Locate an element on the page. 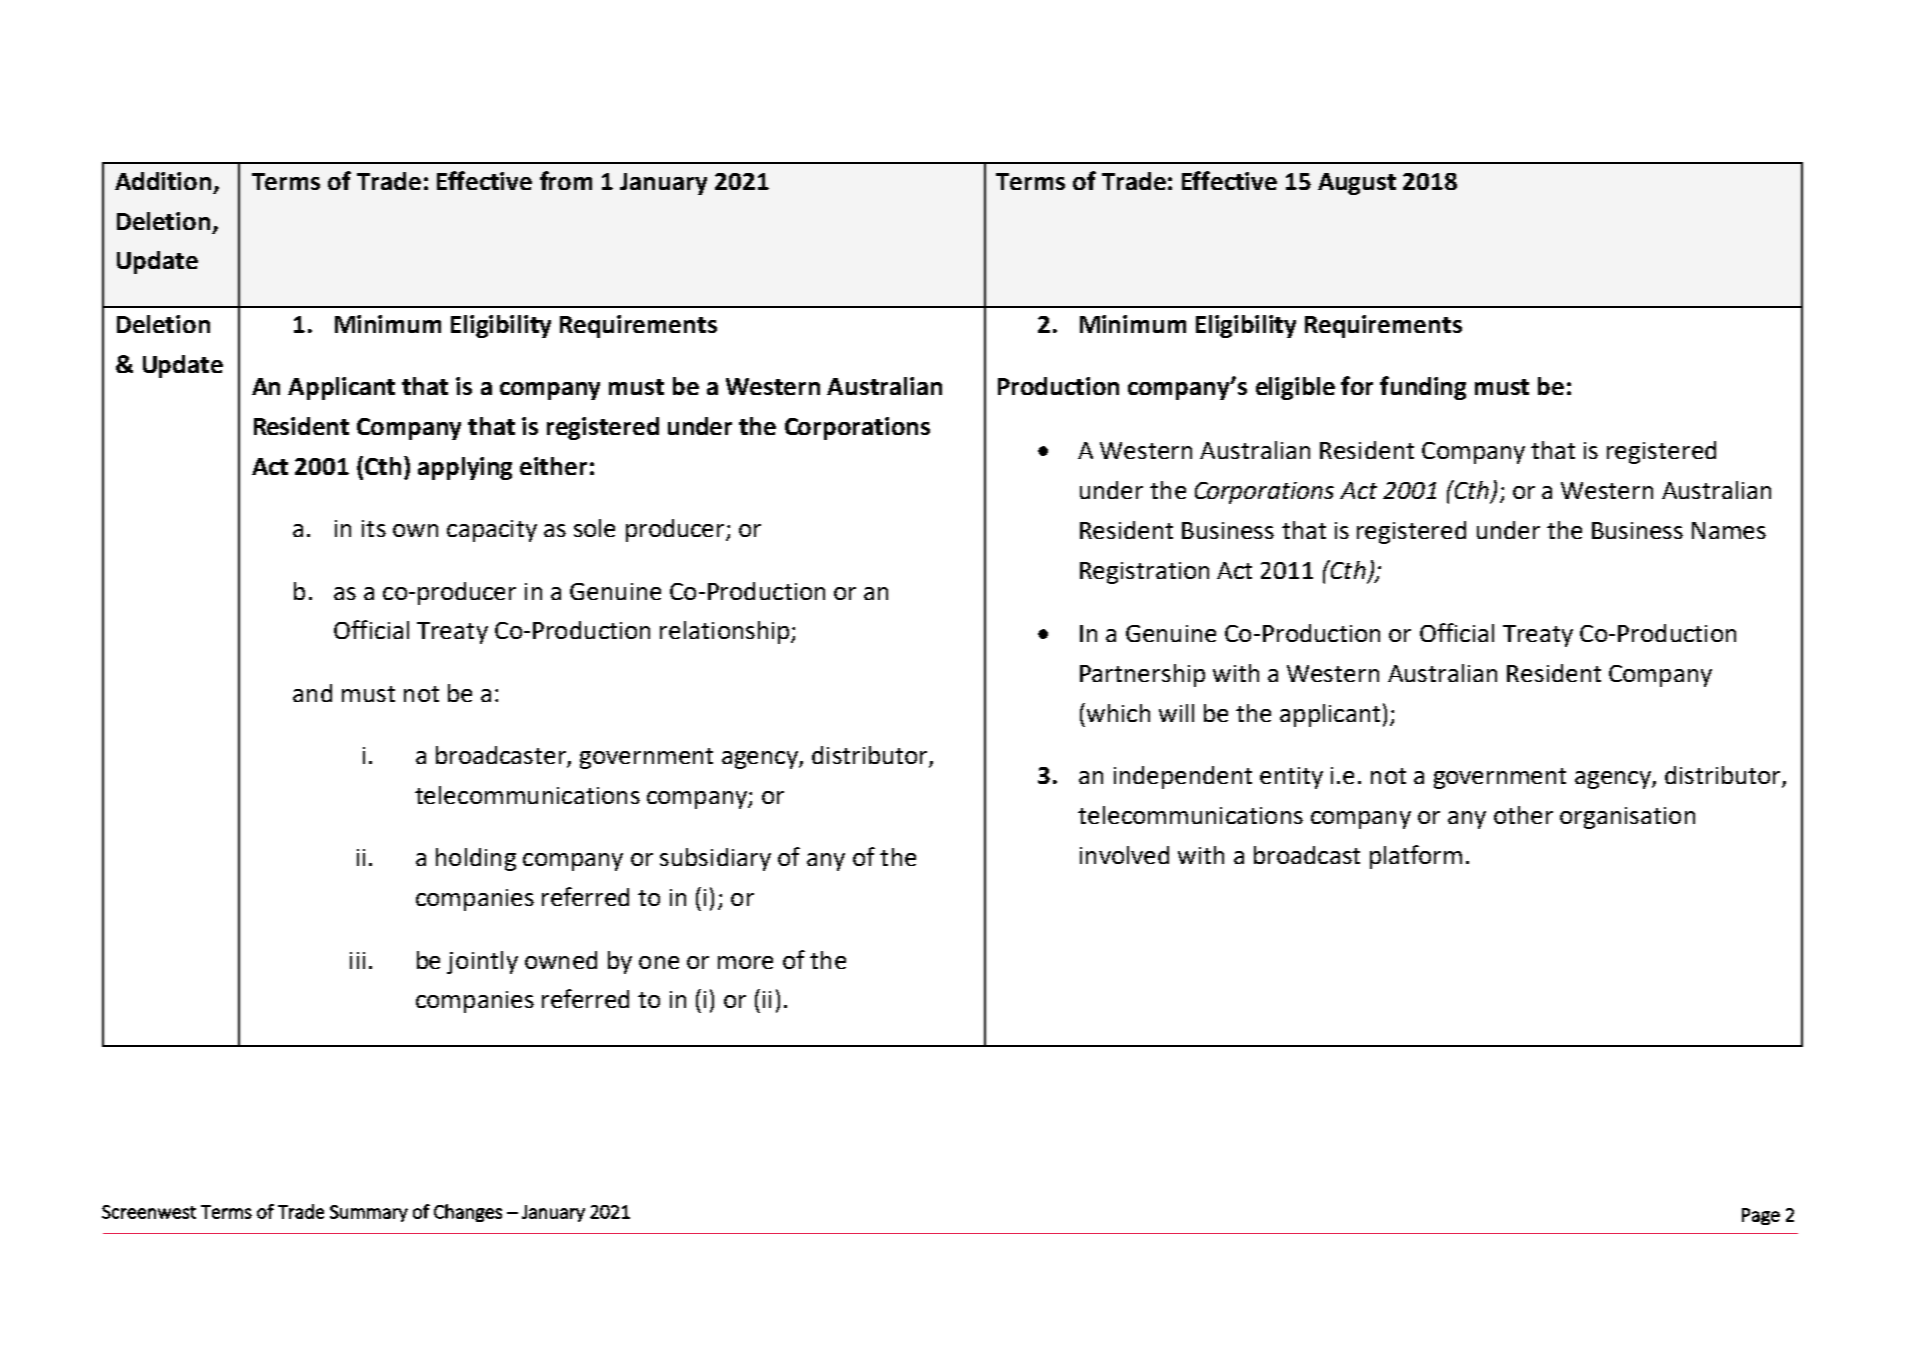 This page has height=1347, width=1905. involved is located at coordinates (1124, 855).
